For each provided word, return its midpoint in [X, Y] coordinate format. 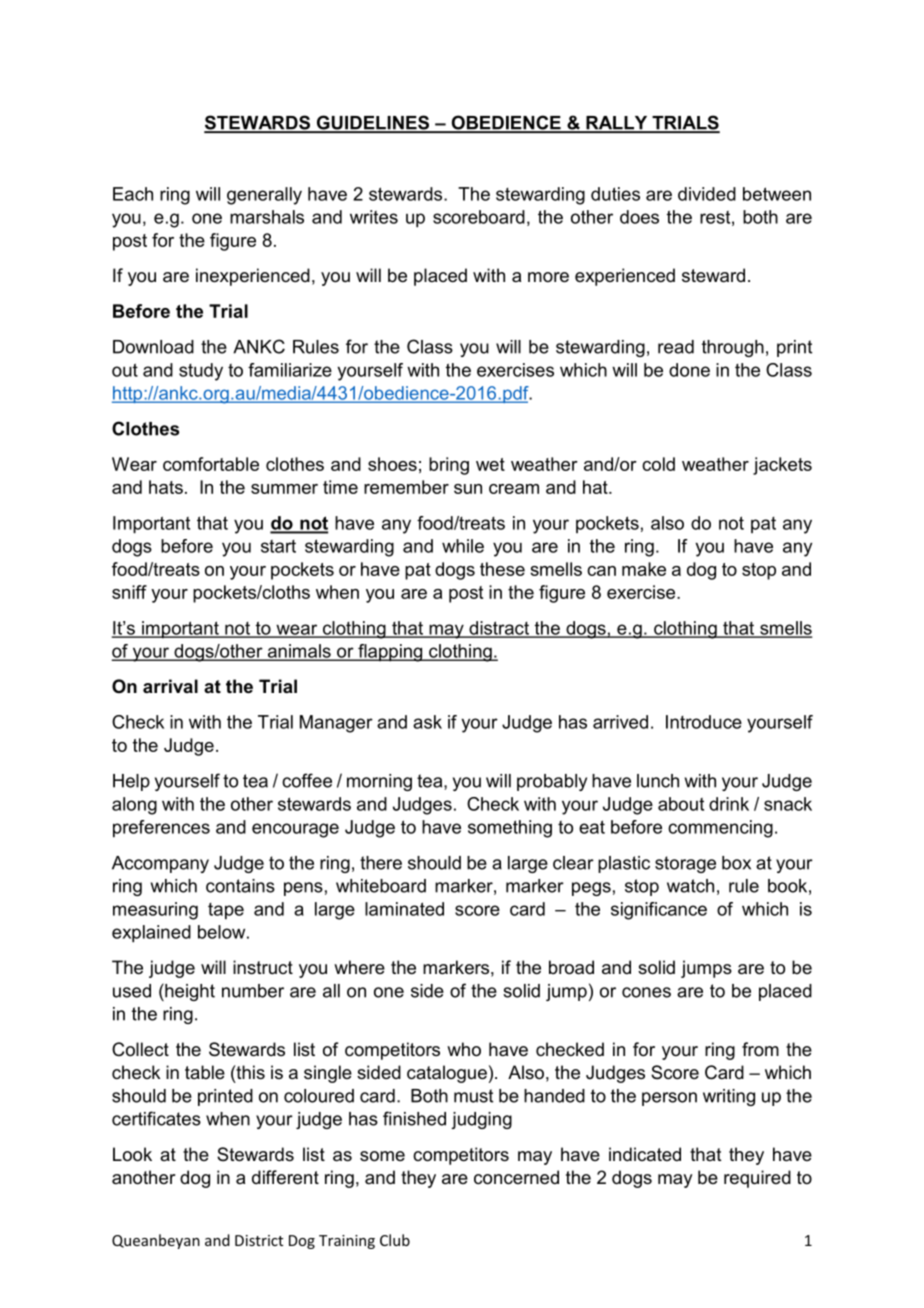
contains [240, 886]
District [259, 1240]
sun [468, 489]
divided [707, 194]
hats [166, 487]
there [381, 863]
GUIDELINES [373, 123]
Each [133, 194]
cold [658, 464]
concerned [516, 1177]
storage [685, 864]
